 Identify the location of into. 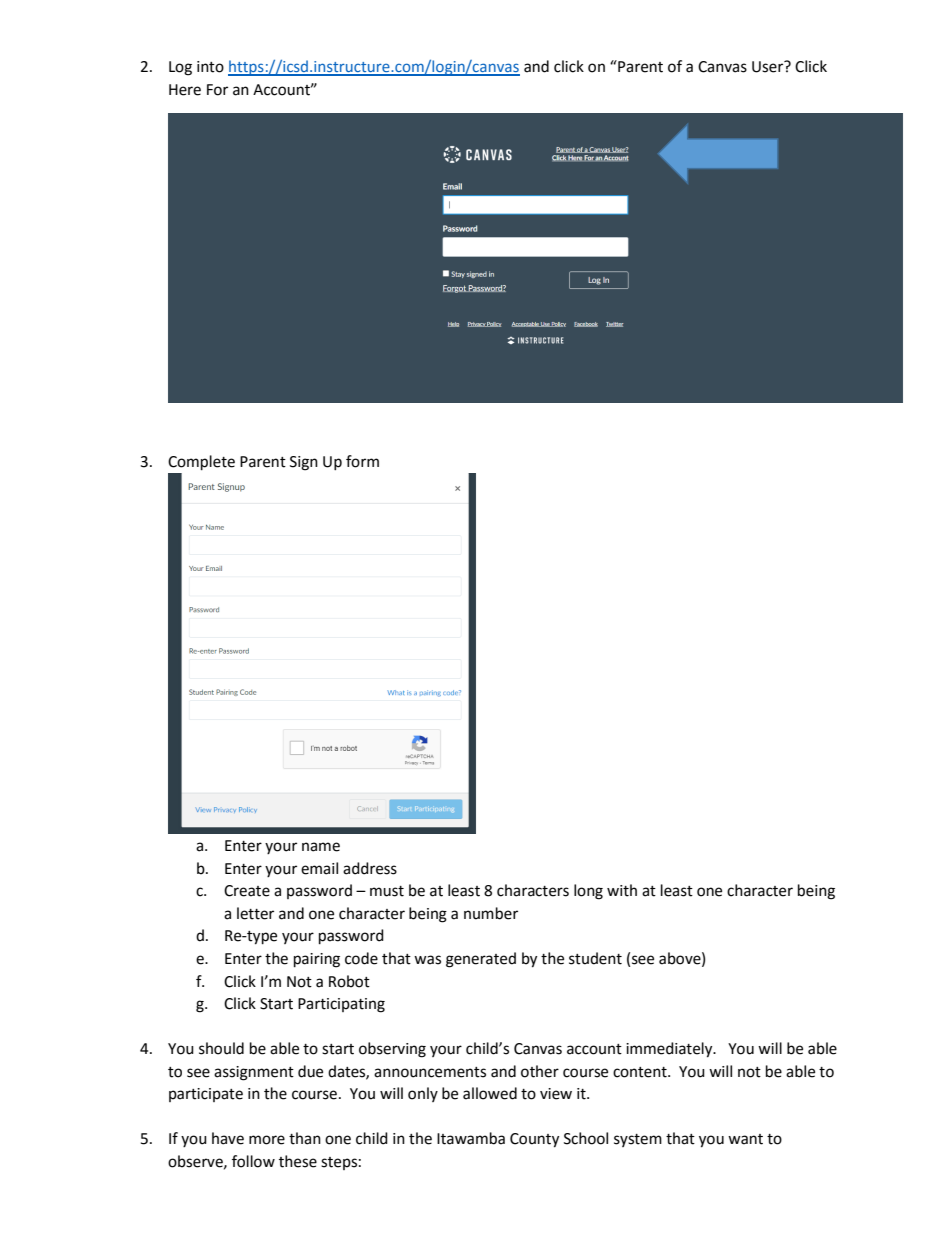
(210, 67).
